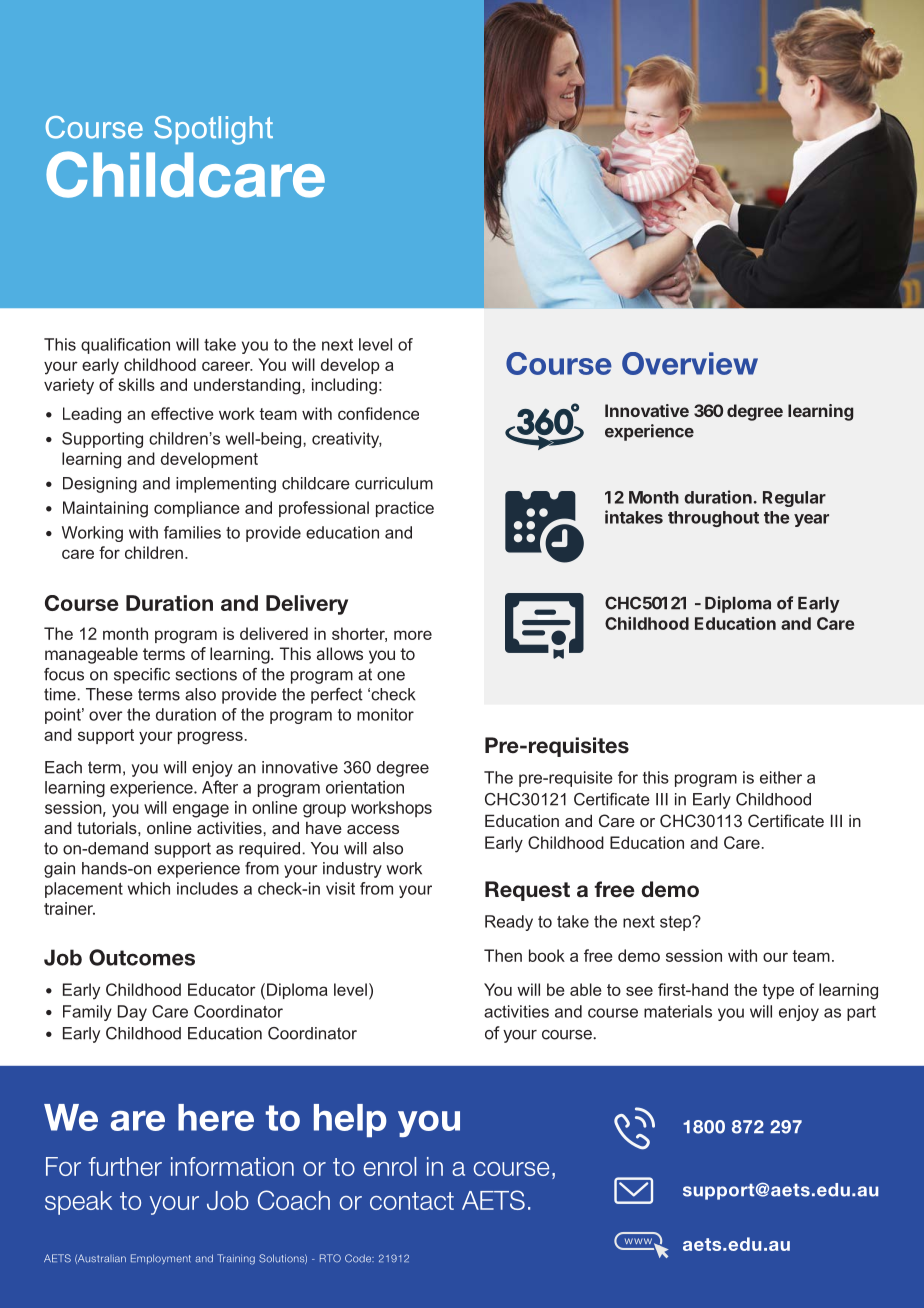 This screenshot has height=1308, width=924. Describe the element at coordinates (142, 676) in the screenshot. I see `specific` at that location.
